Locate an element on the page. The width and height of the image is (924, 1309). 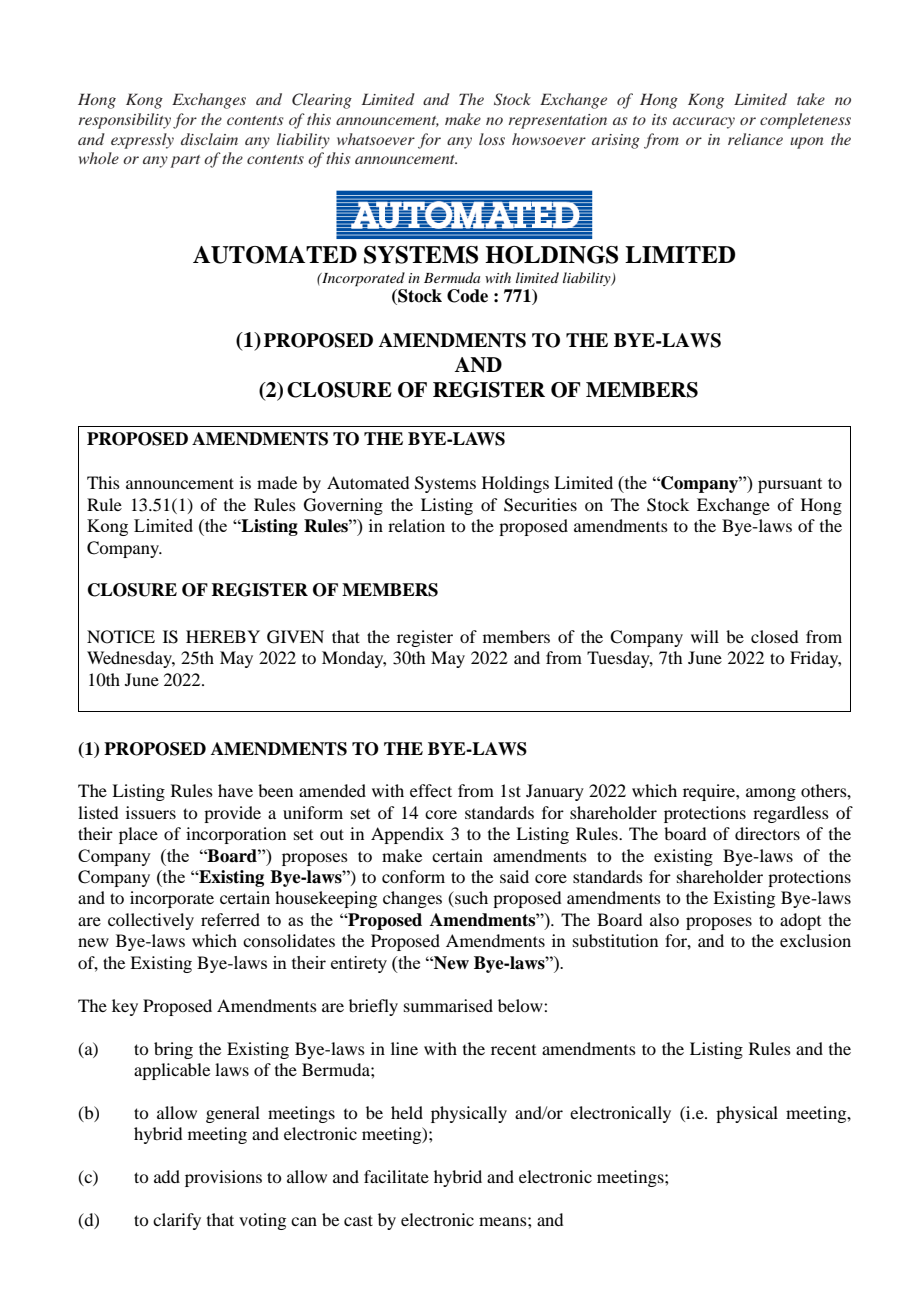
GIVEN is located at coordinates (295, 637).
